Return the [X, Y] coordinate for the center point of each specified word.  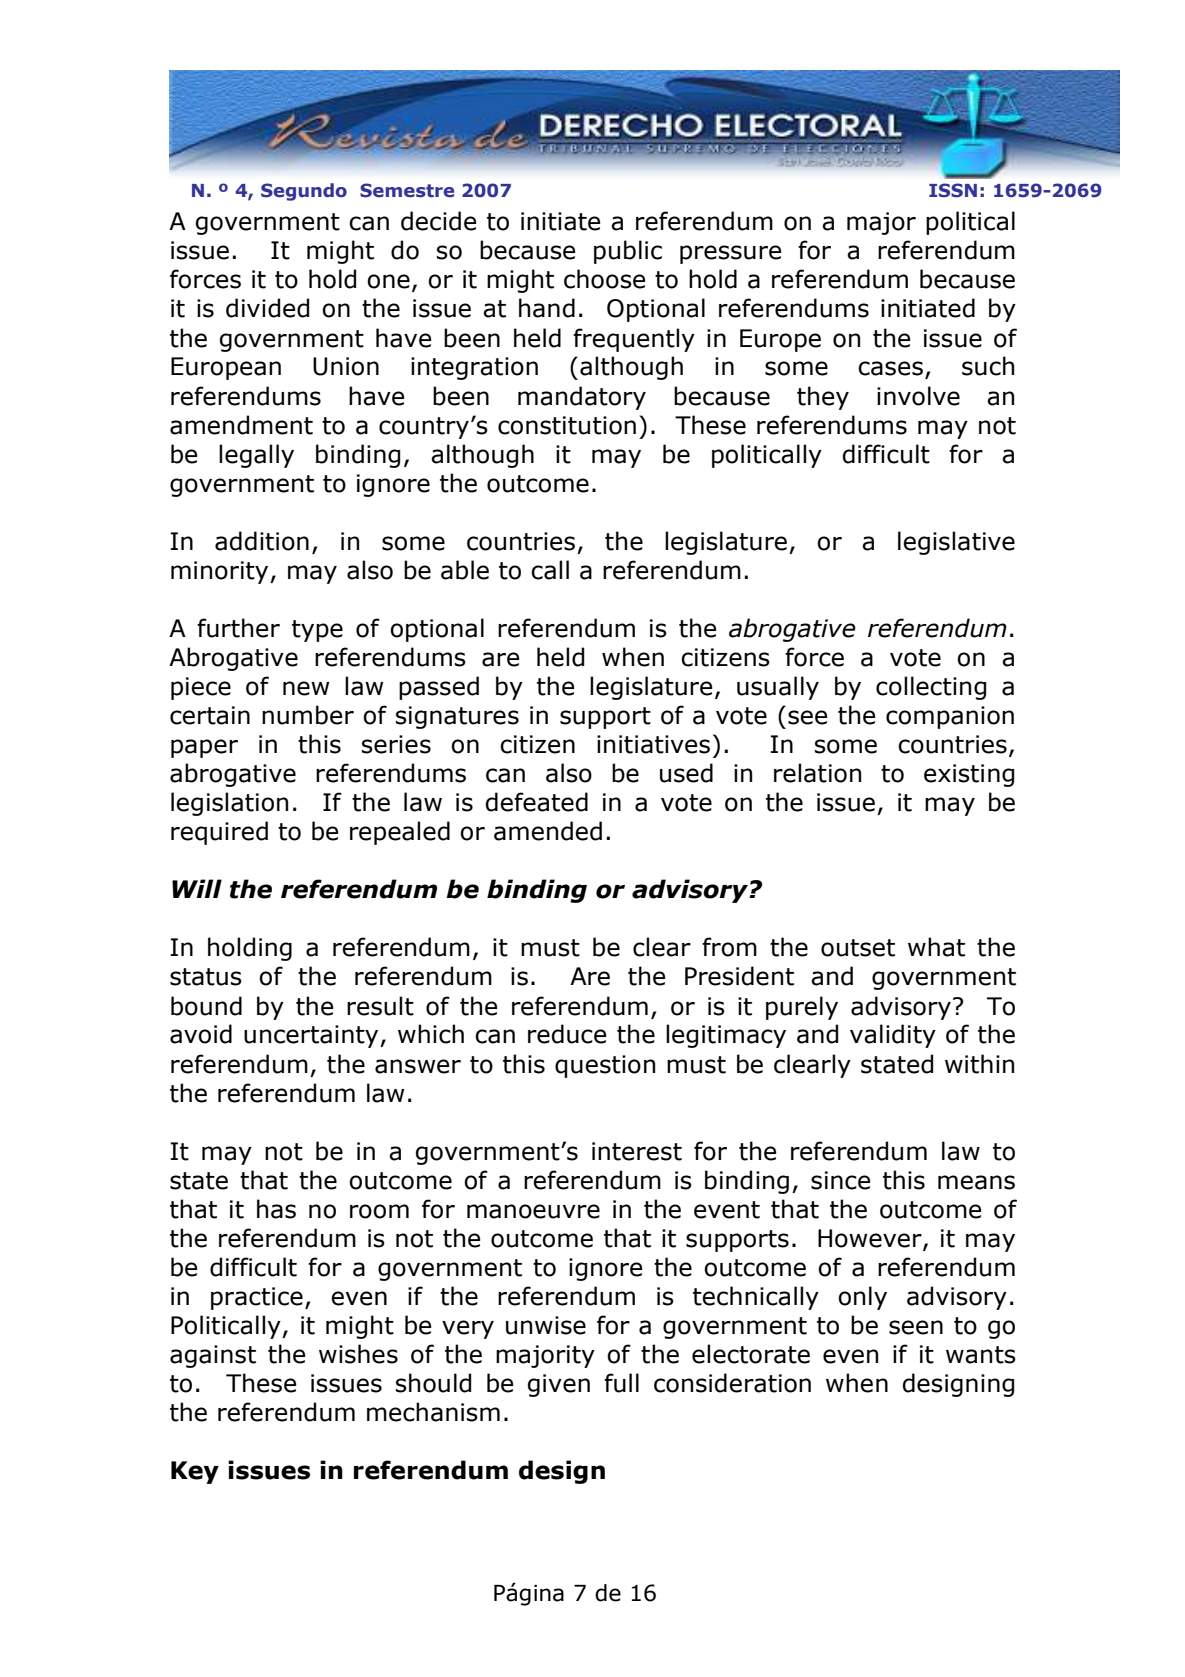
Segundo [304, 192]
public [628, 252]
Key [195, 1472]
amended [548, 831]
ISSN [953, 190]
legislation [229, 804]
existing [969, 775]
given [559, 1385]
